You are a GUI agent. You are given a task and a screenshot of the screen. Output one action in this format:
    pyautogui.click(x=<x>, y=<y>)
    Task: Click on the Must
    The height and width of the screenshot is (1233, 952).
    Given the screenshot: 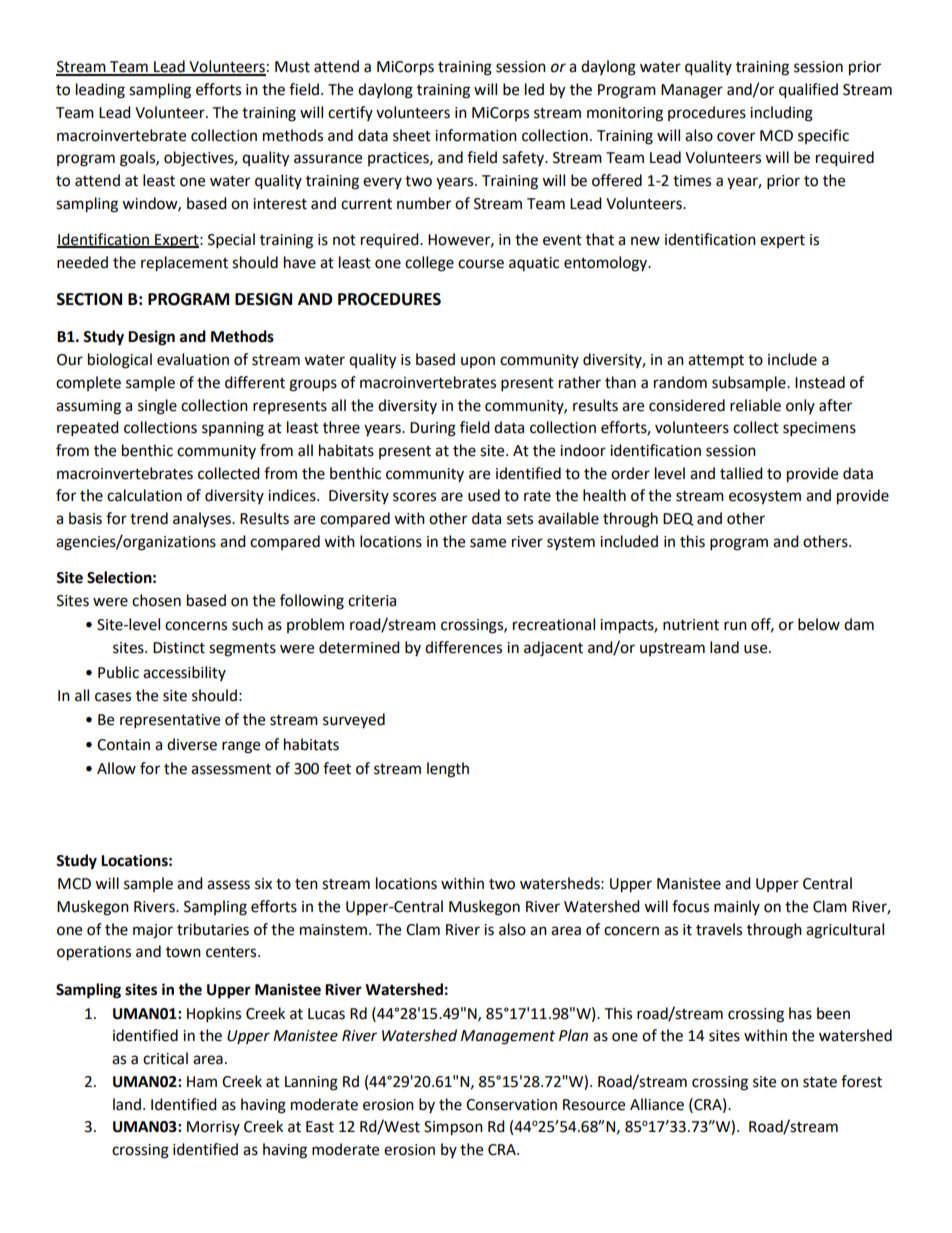 What is the action you would take?
    pyautogui.click(x=292, y=67)
